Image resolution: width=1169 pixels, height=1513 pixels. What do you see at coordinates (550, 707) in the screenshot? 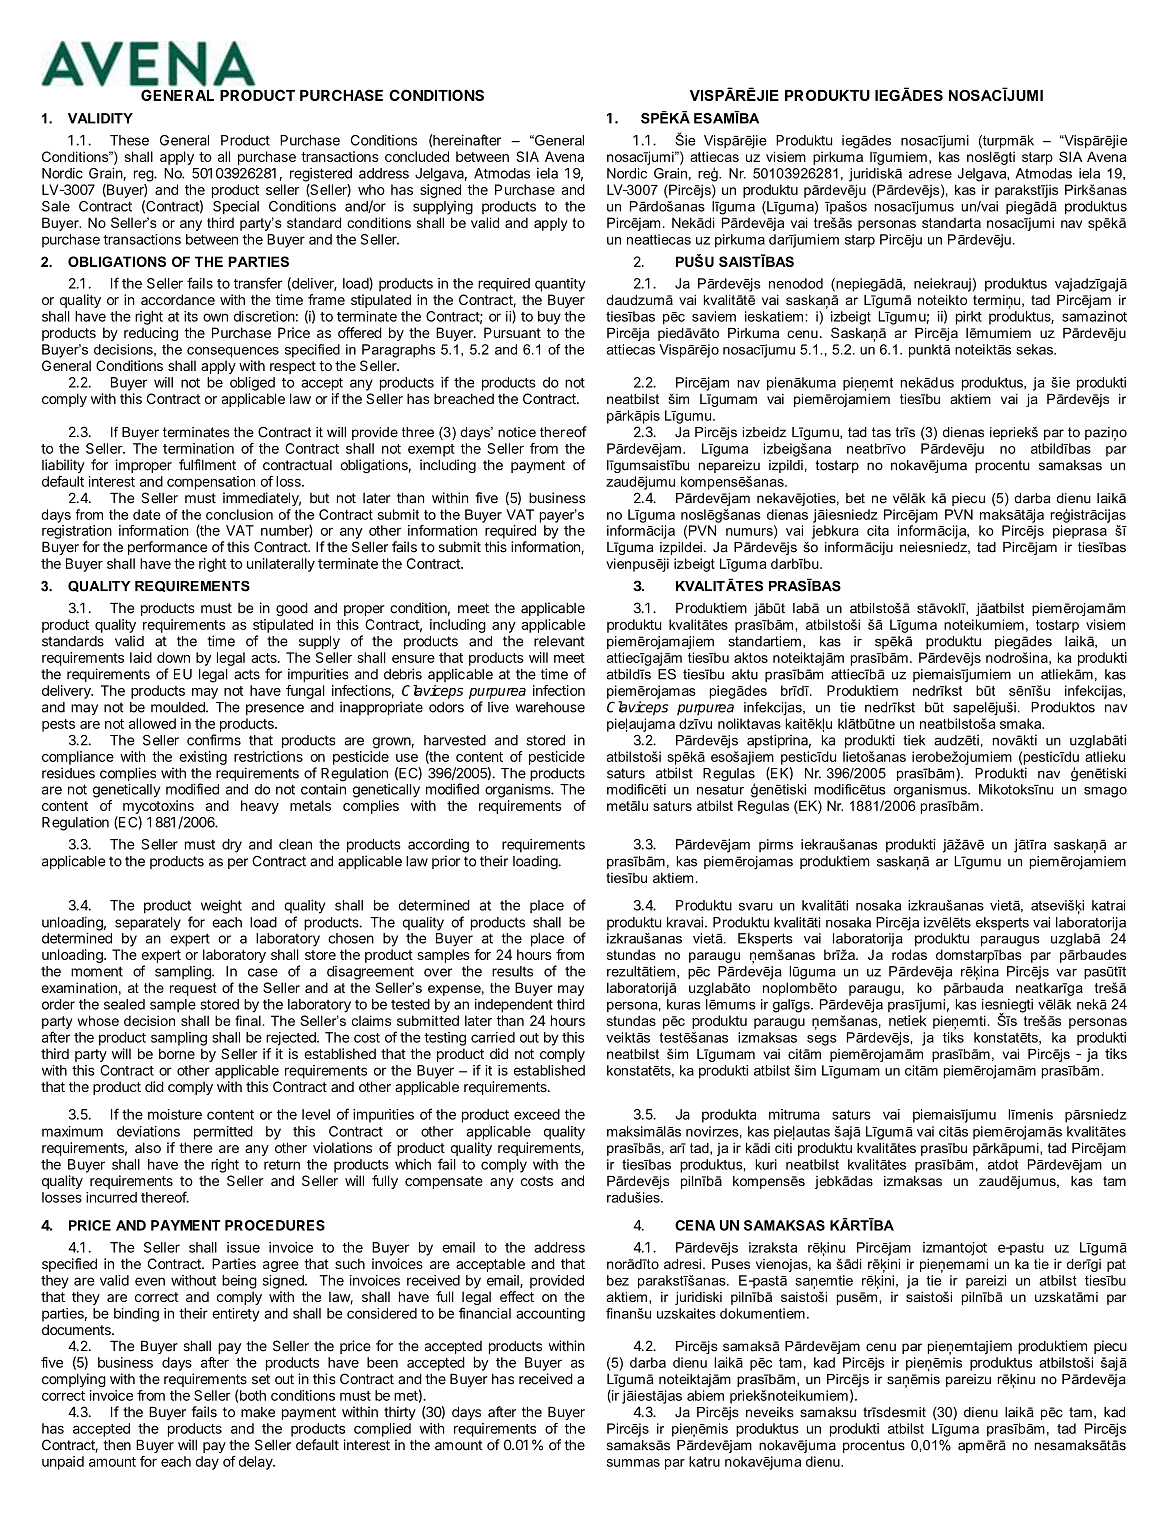
I see `warehouse` at bounding box center [550, 707].
